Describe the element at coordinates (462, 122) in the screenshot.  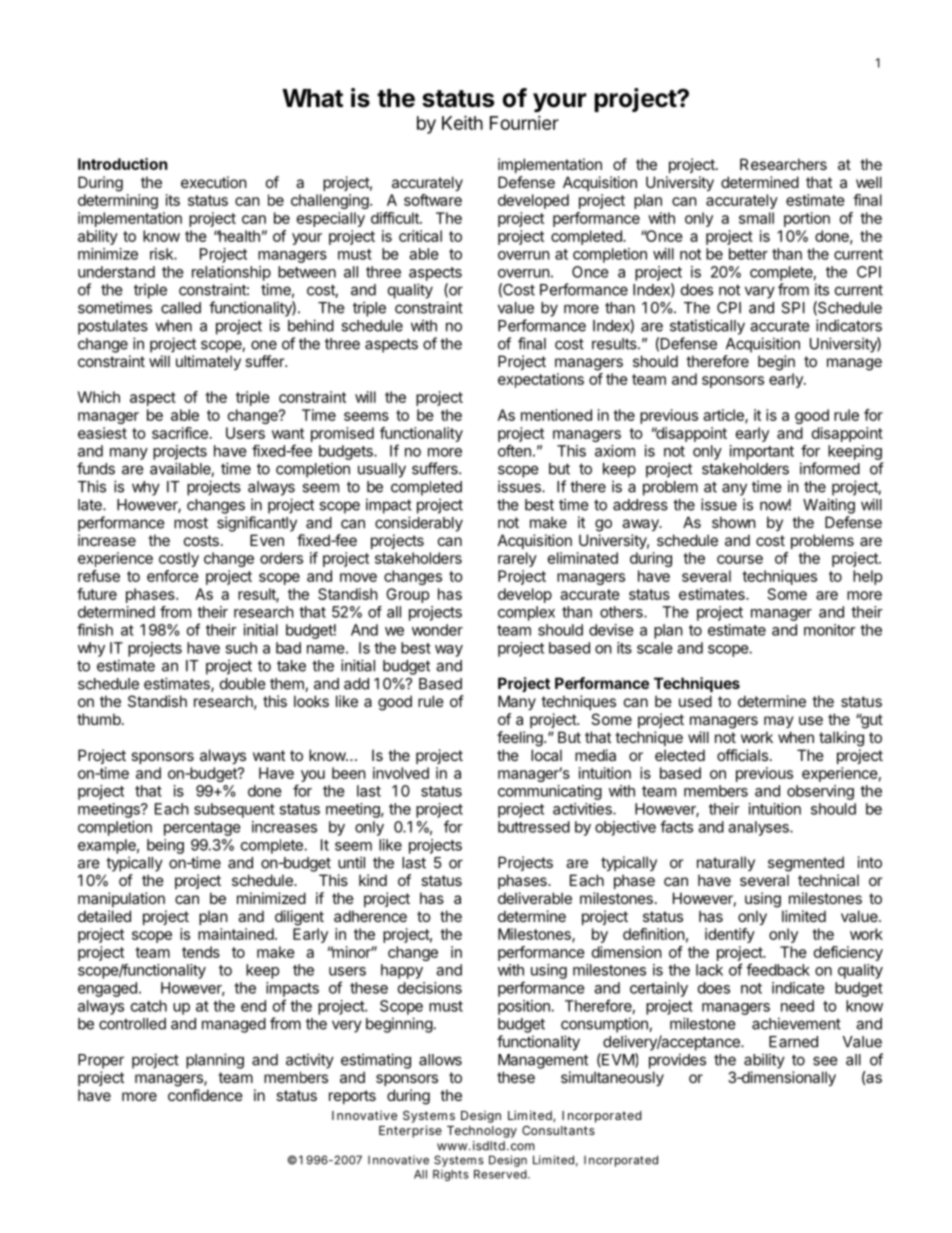
I see `Keith` at that location.
